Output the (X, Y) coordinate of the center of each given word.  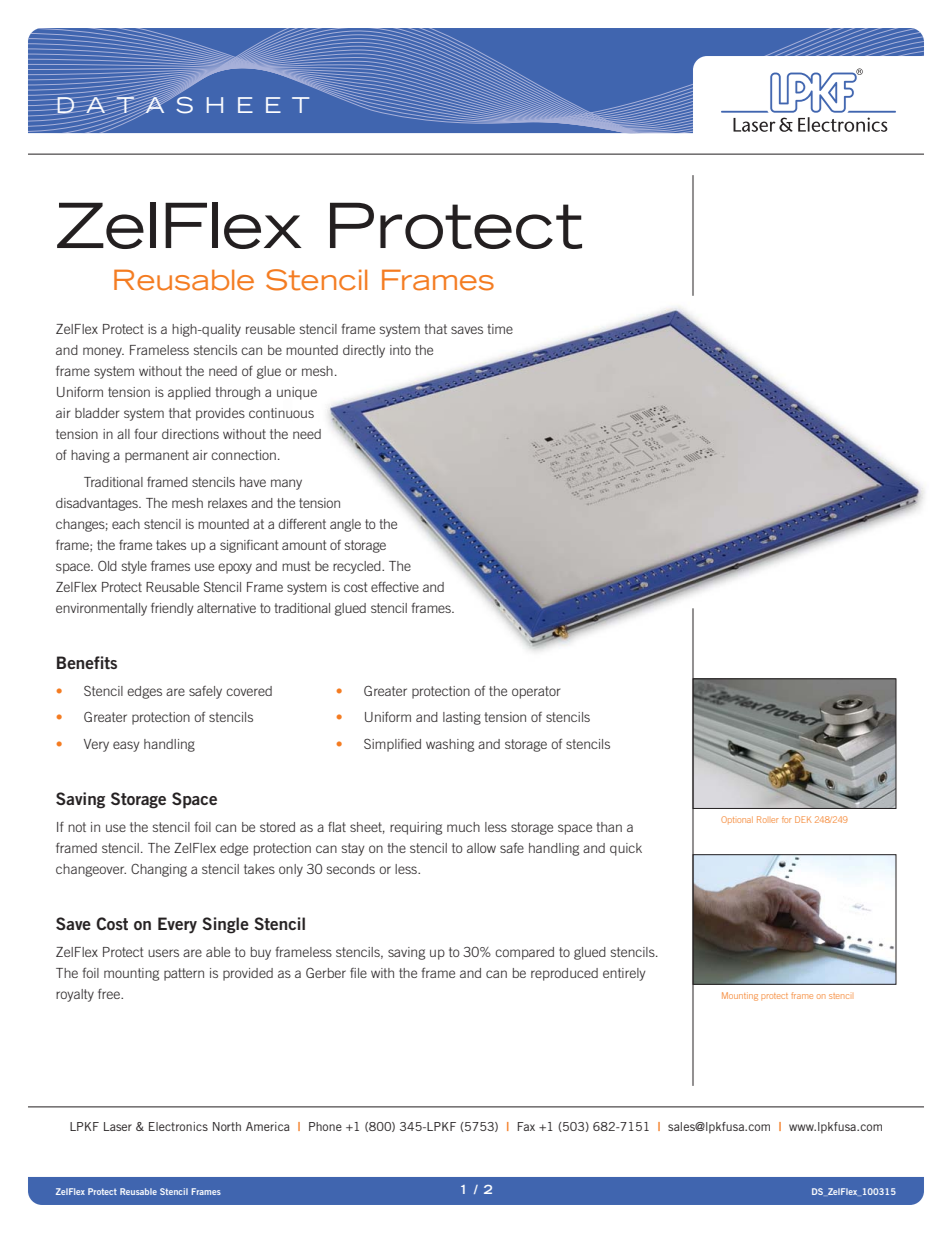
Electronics (178, 1126)
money (103, 352)
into (400, 350)
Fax (526, 1126)
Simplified (392, 745)
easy (126, 746)
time (500, 329)
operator (536, 692)
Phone (325, 1126)
